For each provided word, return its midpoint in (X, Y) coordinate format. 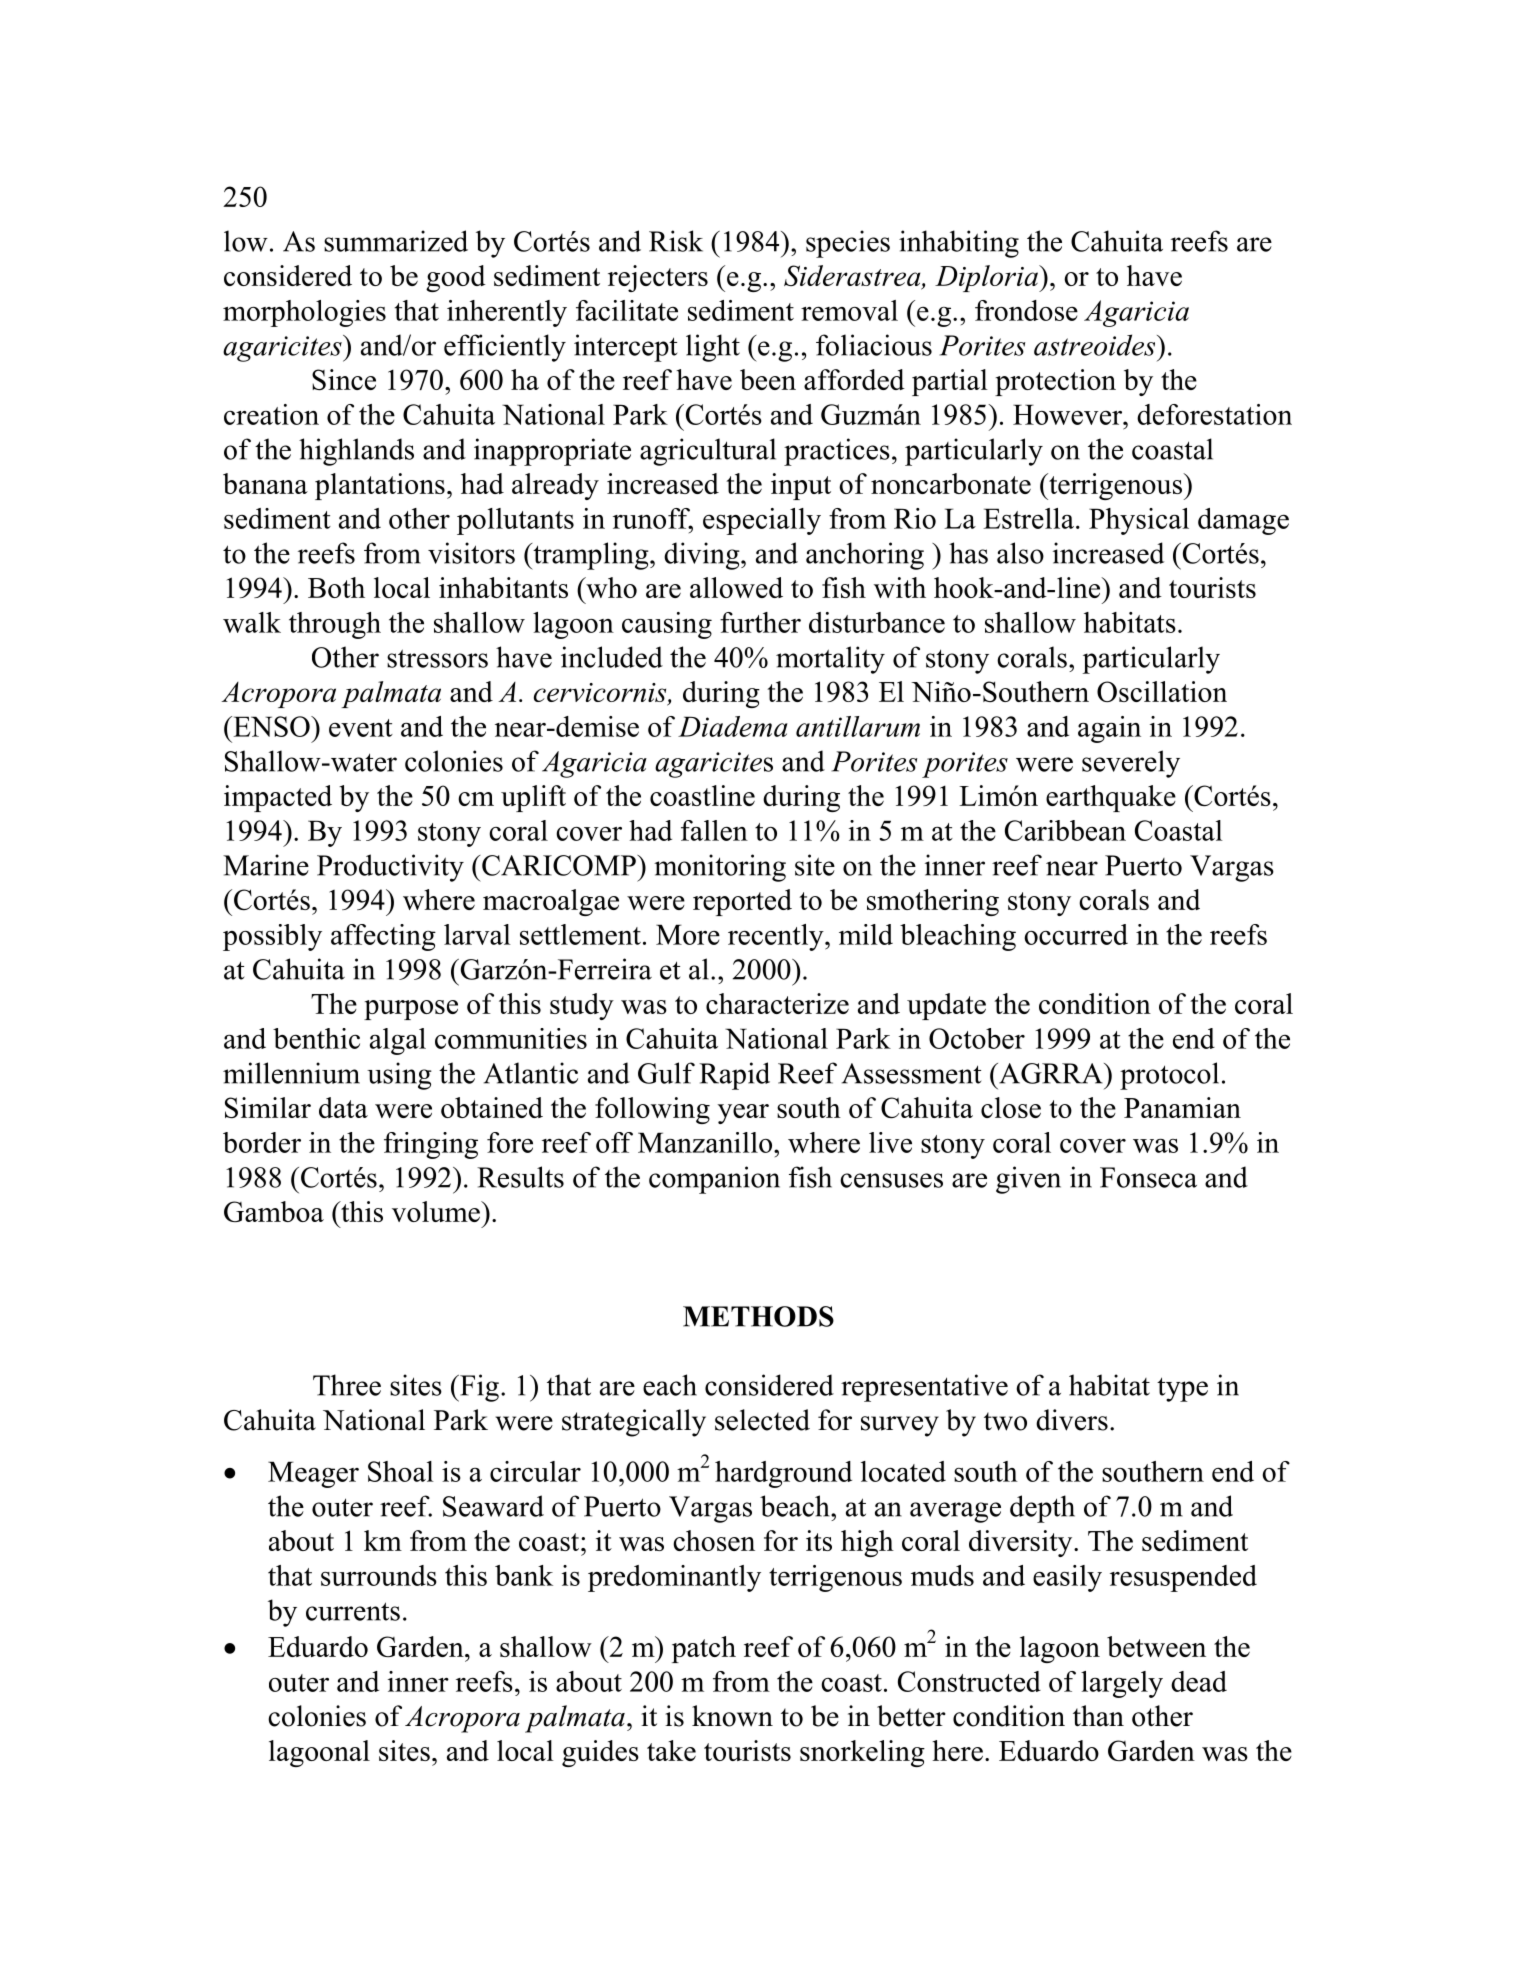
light (713, 348)
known (732, 1716)
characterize (777, 1003)
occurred (1076, 934)
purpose (411, 1010)
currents (353, 1611)
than (1098, 1716)
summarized (396, 241)
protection (1055, 382)
